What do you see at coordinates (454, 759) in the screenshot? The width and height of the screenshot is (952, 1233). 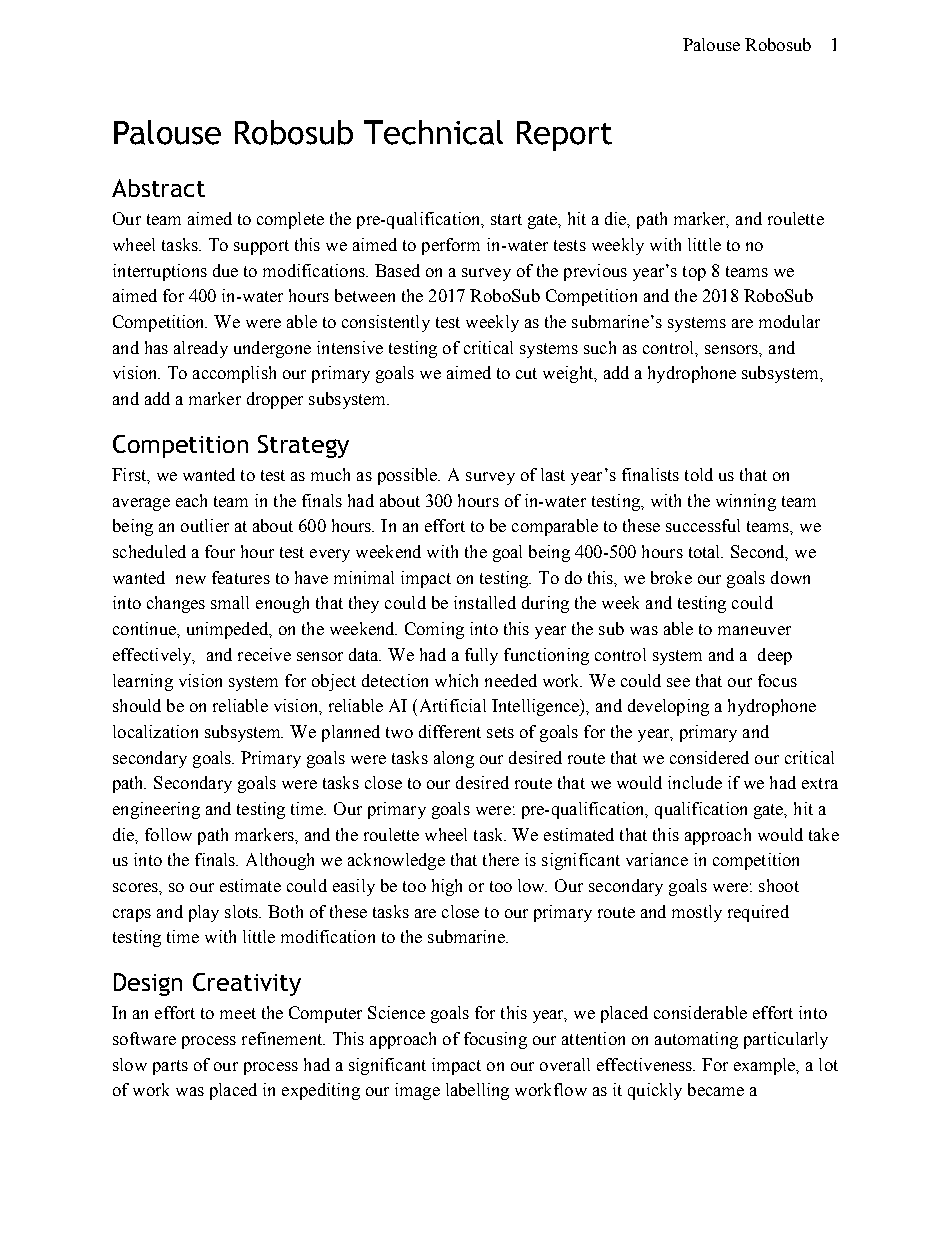 I see `along` at bounding box center [454, 759].
